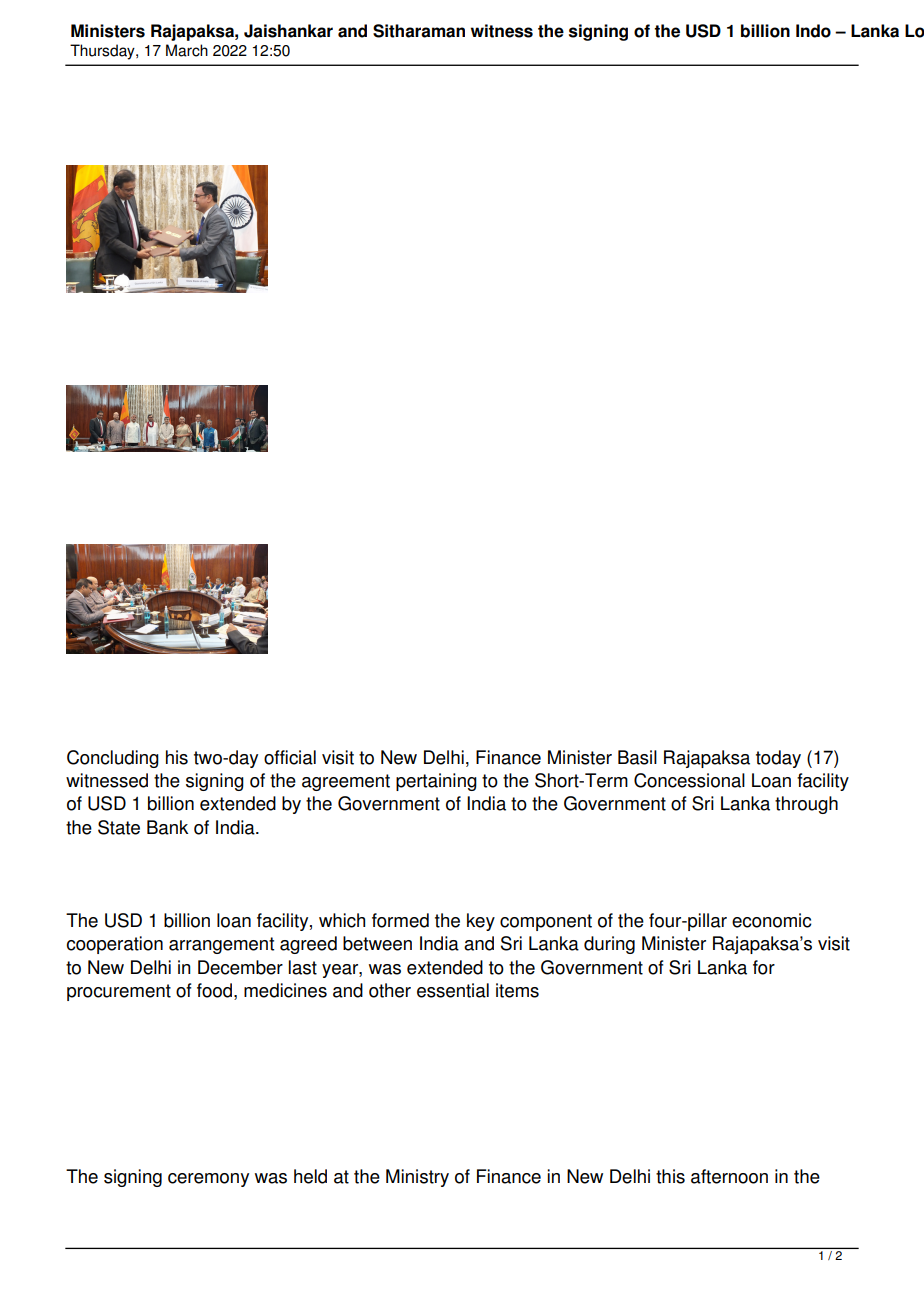 The height and width of the screenshot is (1308, 924). Describe the element at coordinates (208, 1180) in the screenshot. I see `ceremony` at that location.
